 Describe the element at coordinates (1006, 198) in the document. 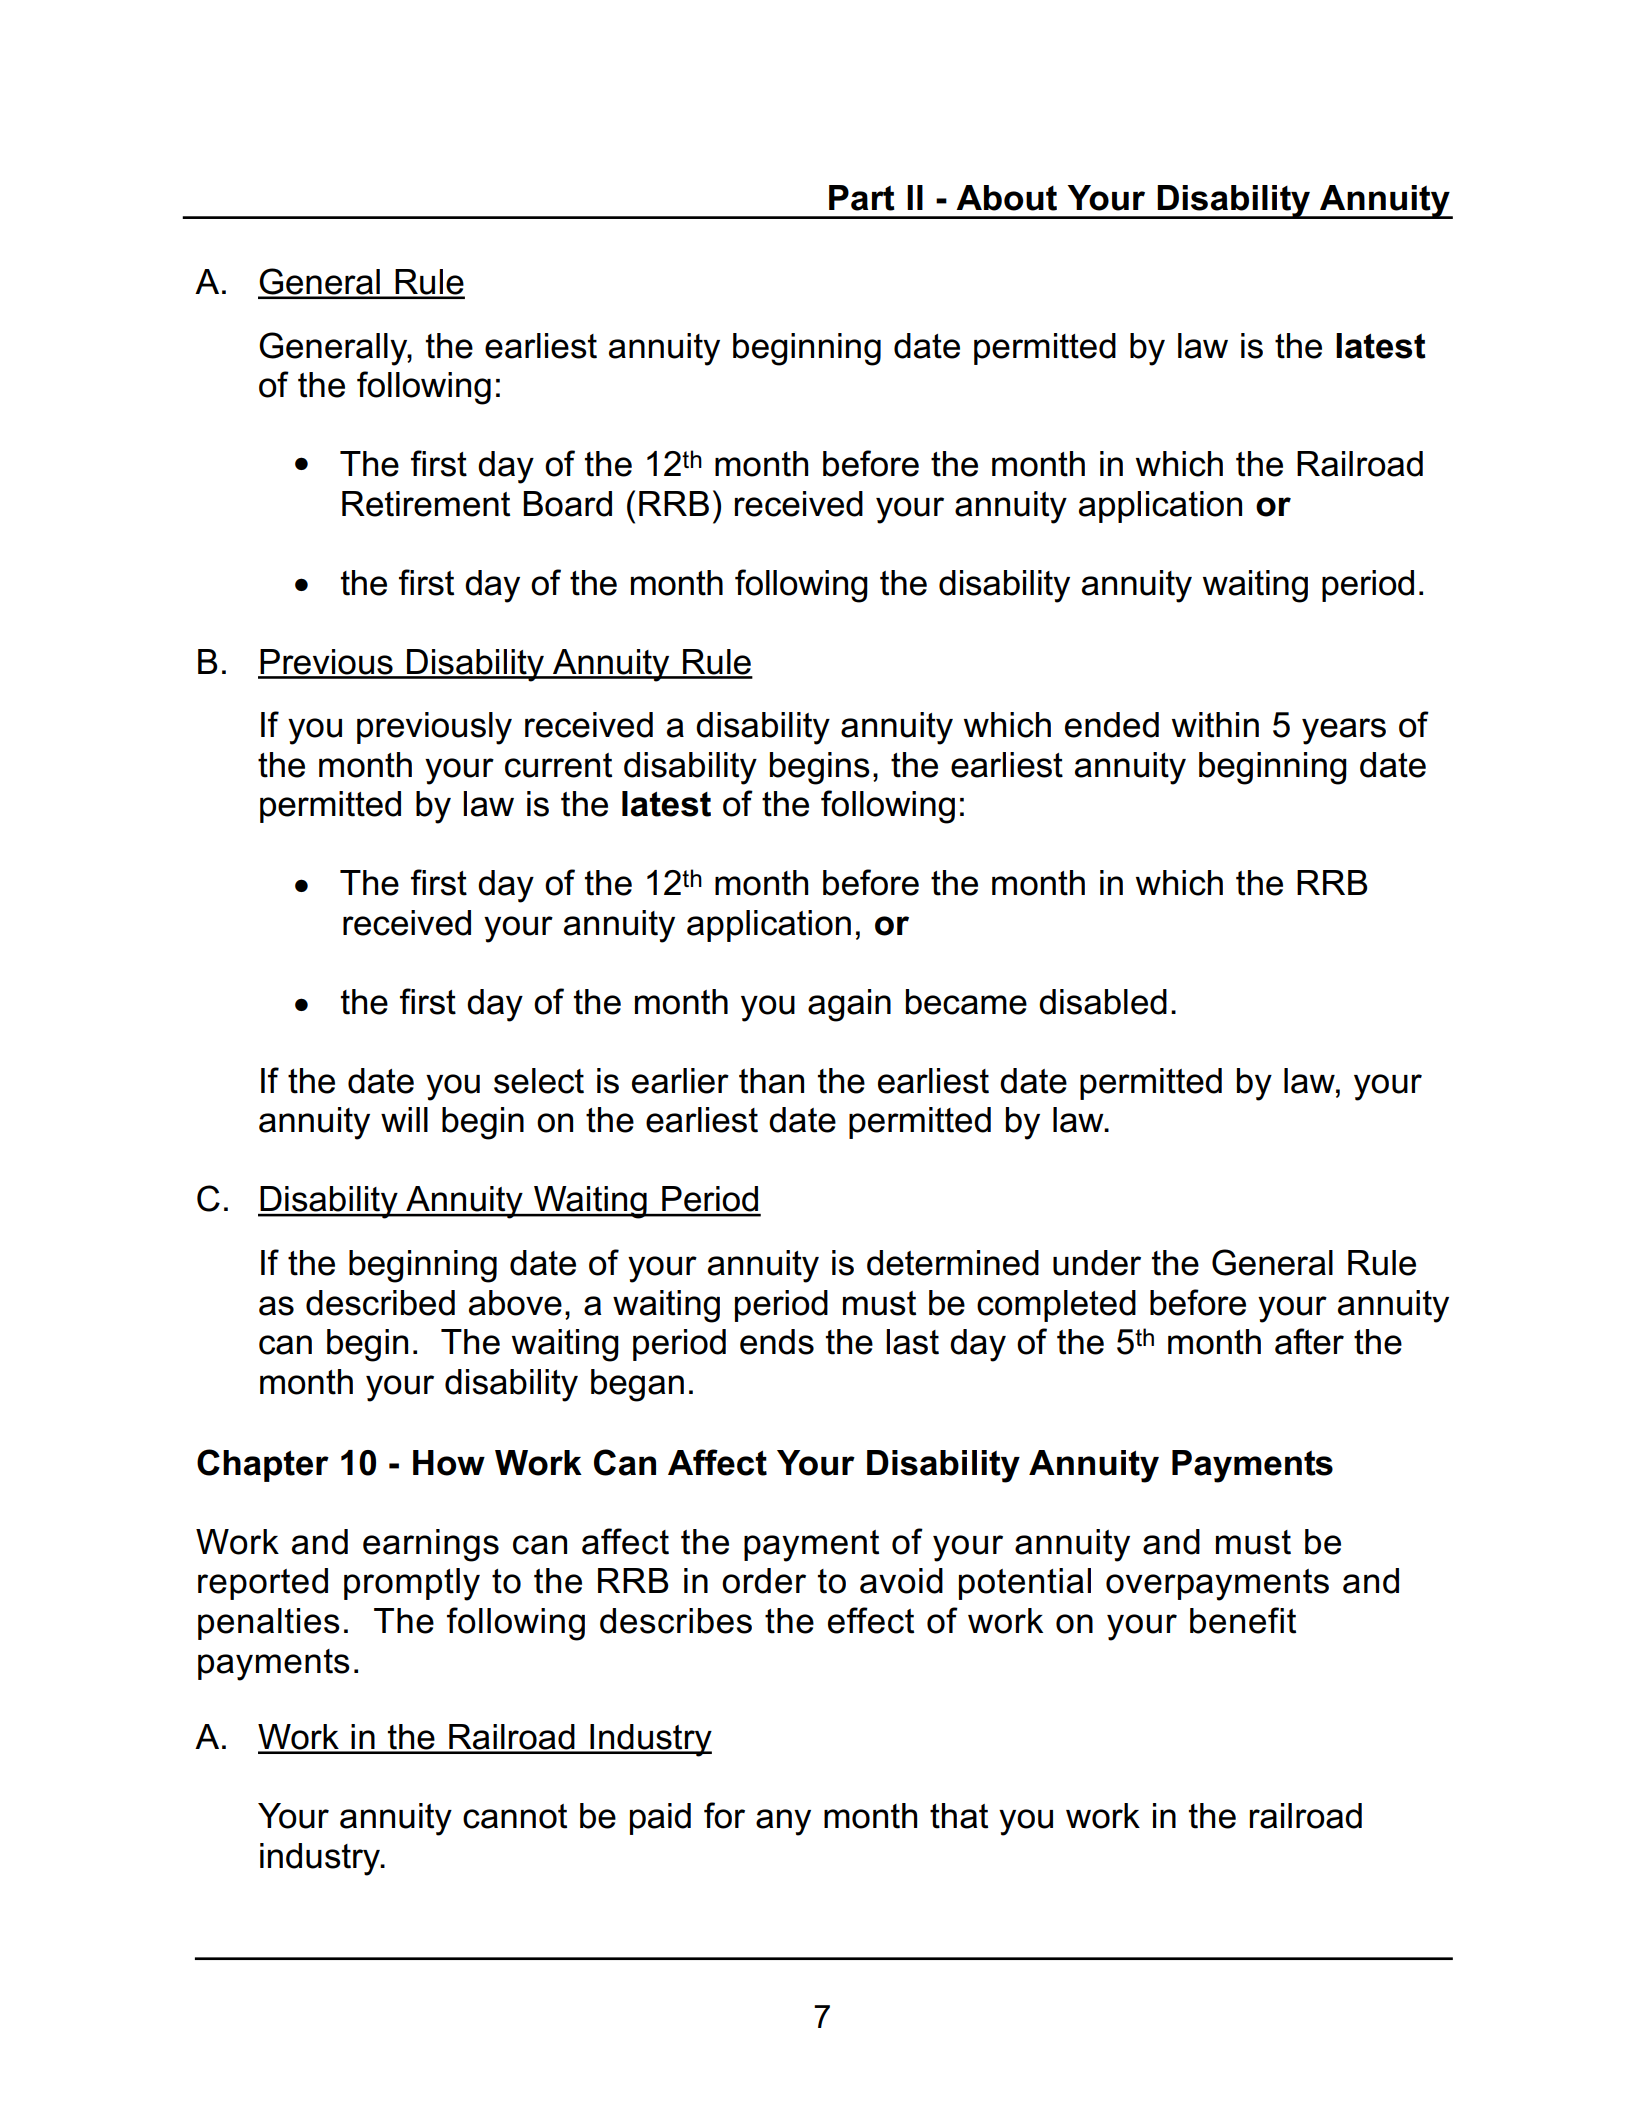

I see `About` at that location.
